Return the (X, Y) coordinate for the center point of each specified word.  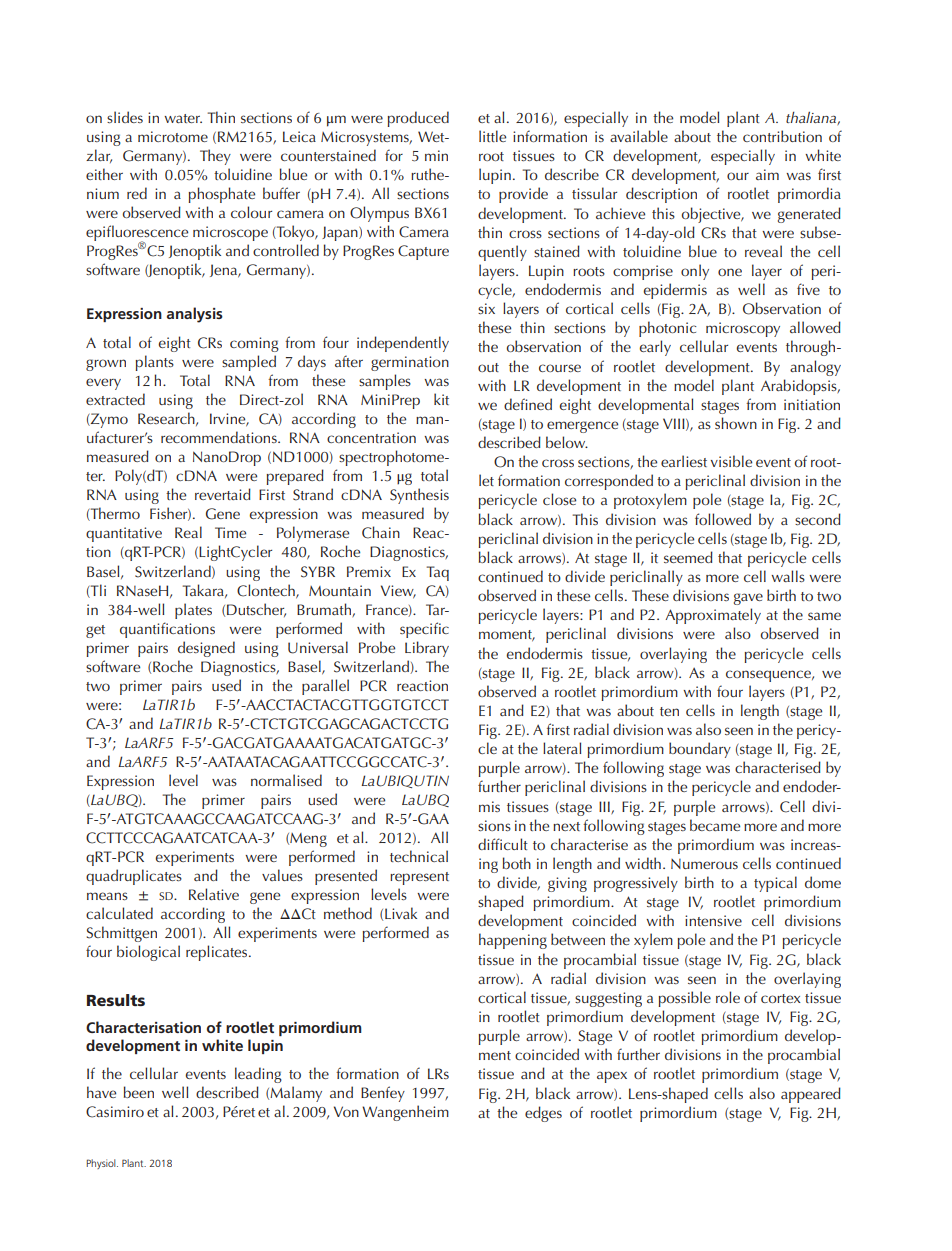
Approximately (713, 616)
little (492, 136)
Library (427, 649)
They (215, 157)
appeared (811, 1095)
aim (767, 174)
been (139, 1092)
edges (543, 1114)
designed (206, 649)
